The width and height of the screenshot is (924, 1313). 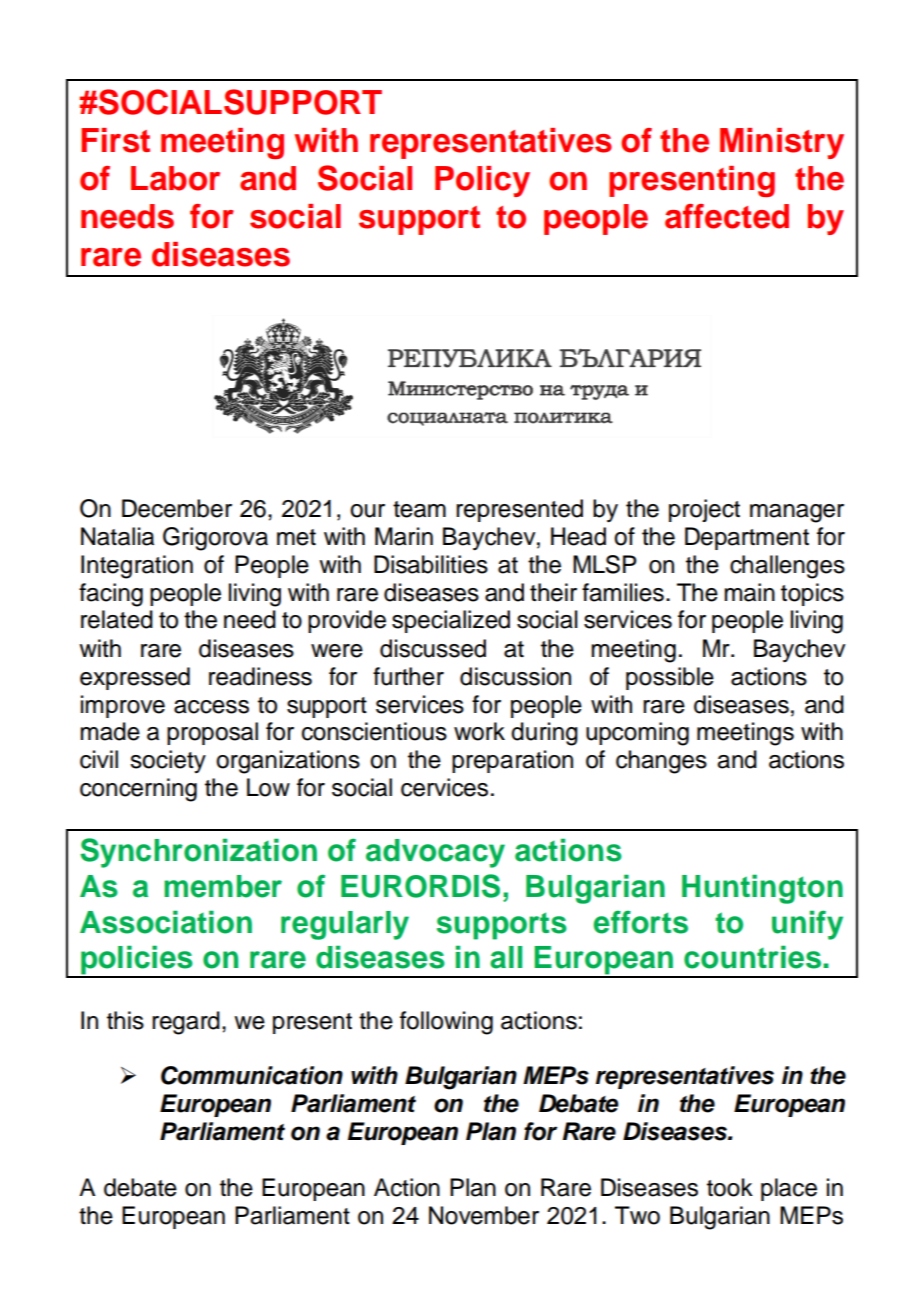 I want to click on Policy, so click(x=482, y=181).
